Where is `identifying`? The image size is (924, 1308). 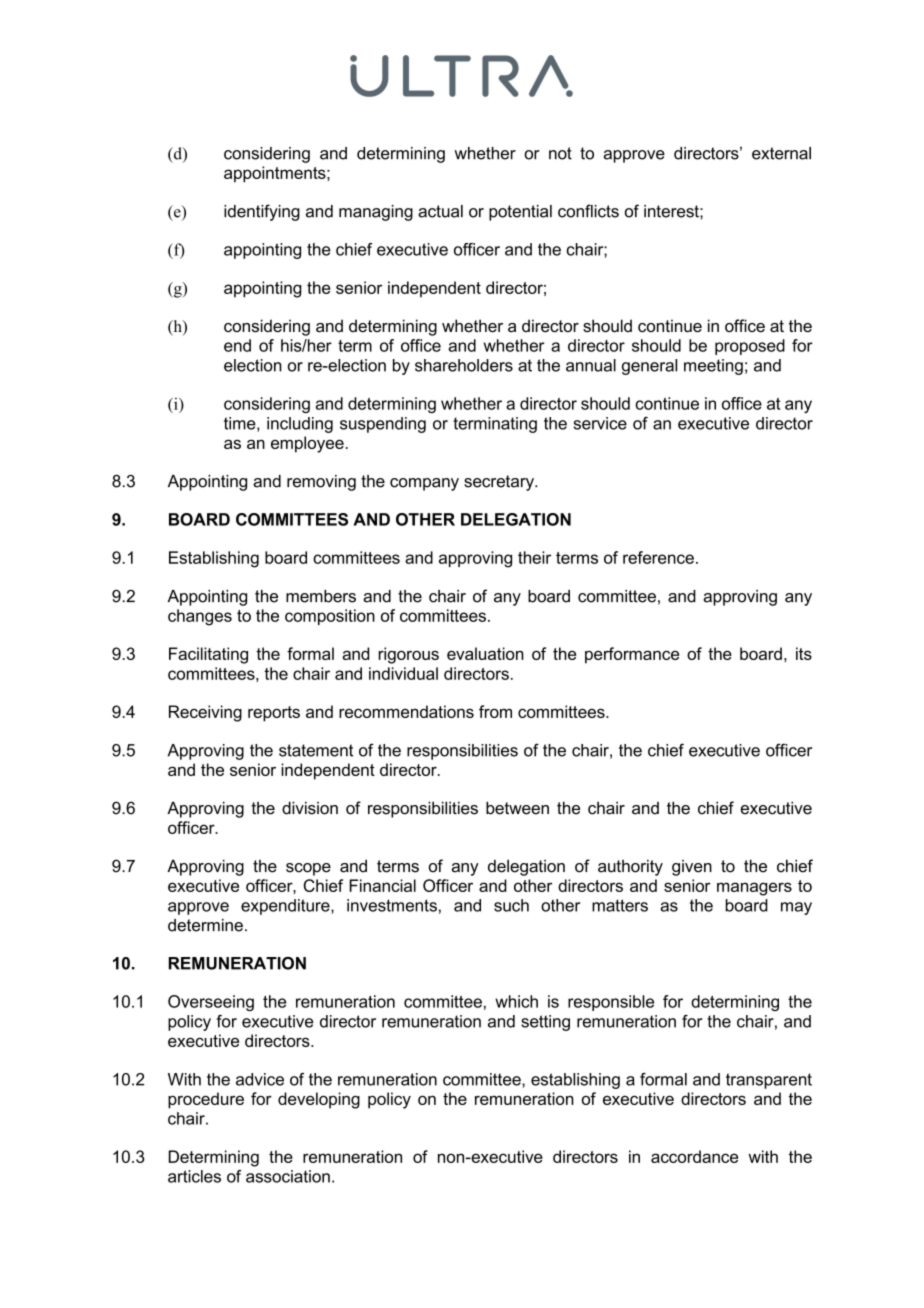
identifying is located at coordinates (262, 212).
